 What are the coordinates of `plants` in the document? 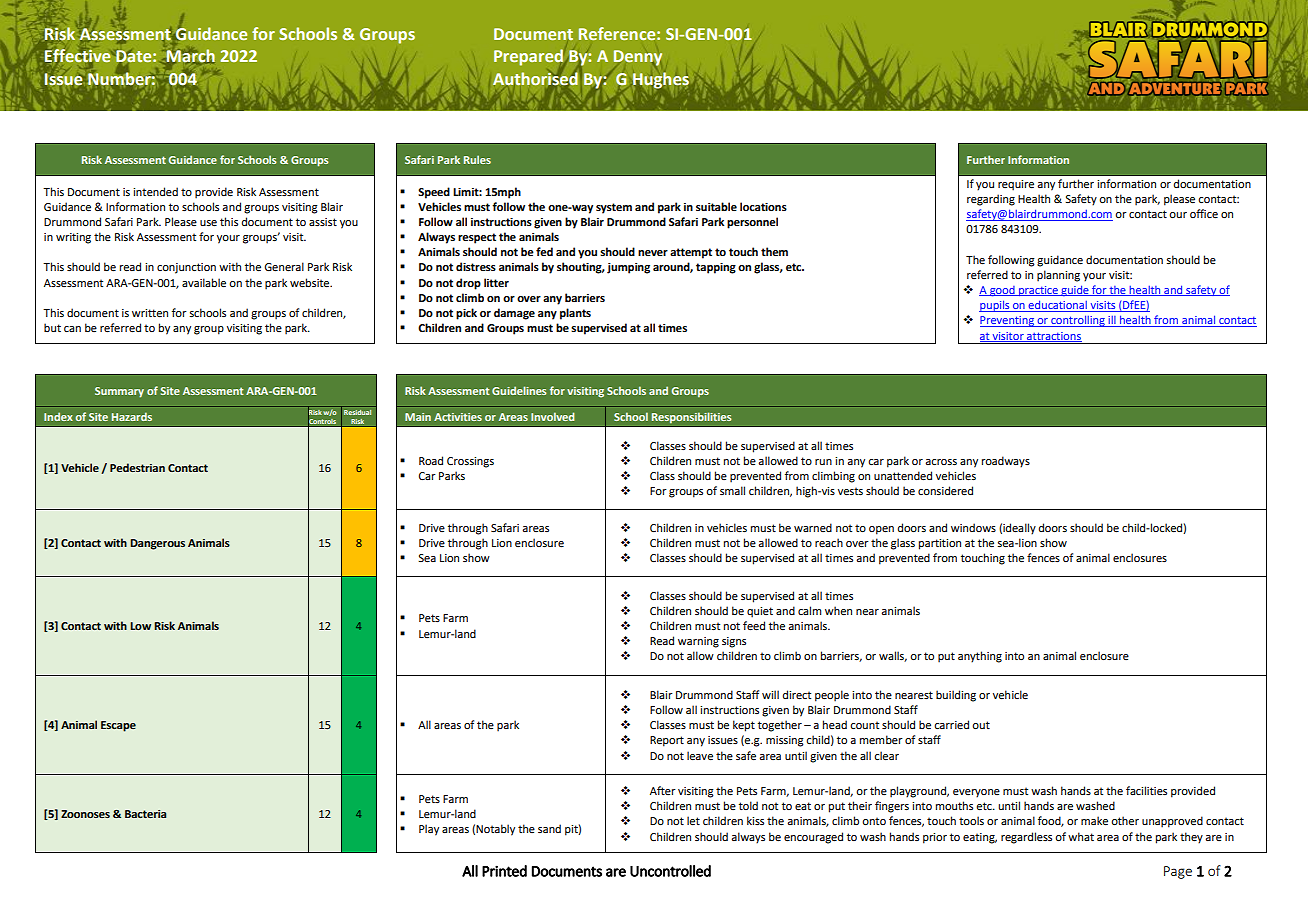 It's located at (575, 314).
